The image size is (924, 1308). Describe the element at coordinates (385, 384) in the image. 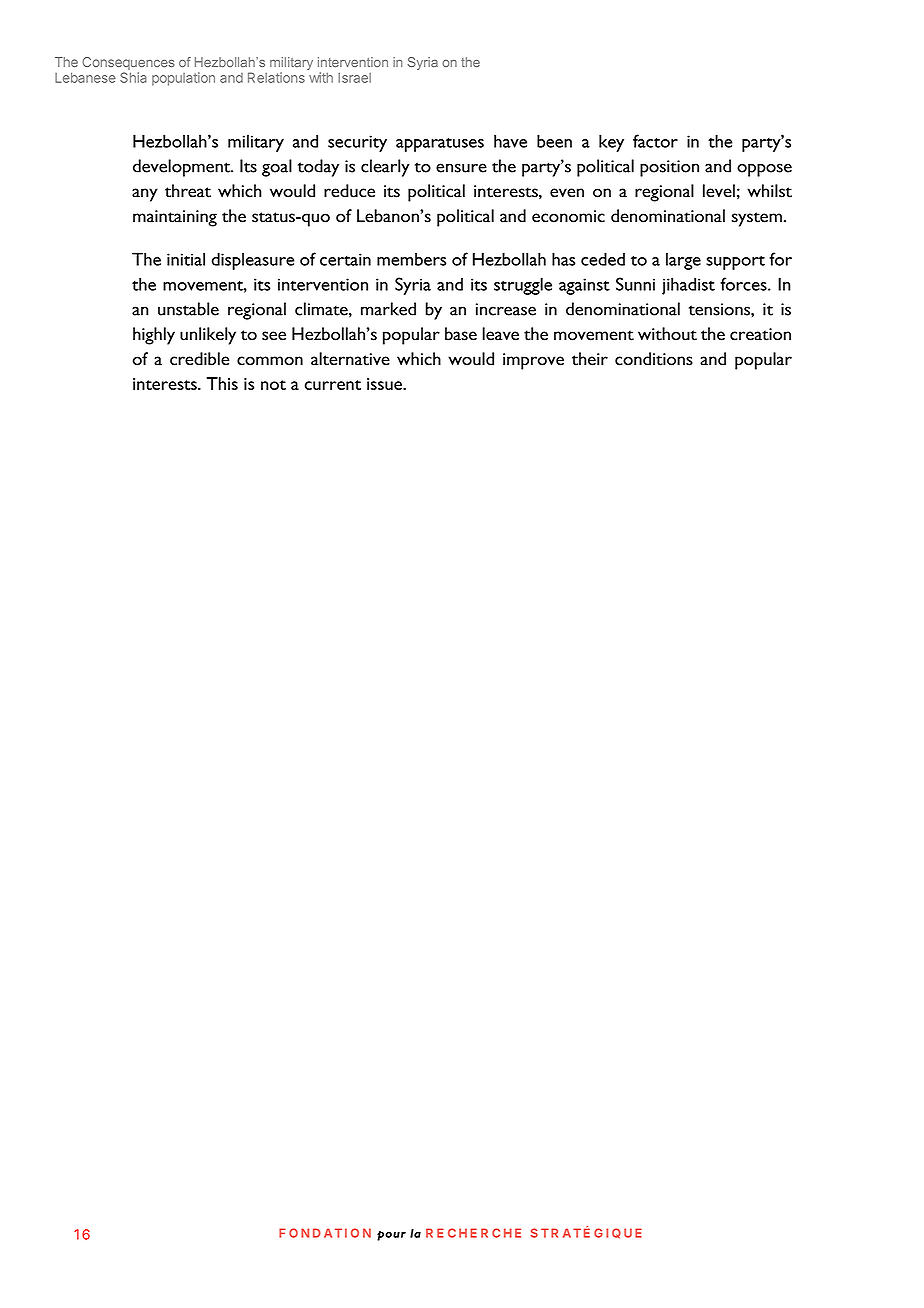

I see `issue` at that location.
